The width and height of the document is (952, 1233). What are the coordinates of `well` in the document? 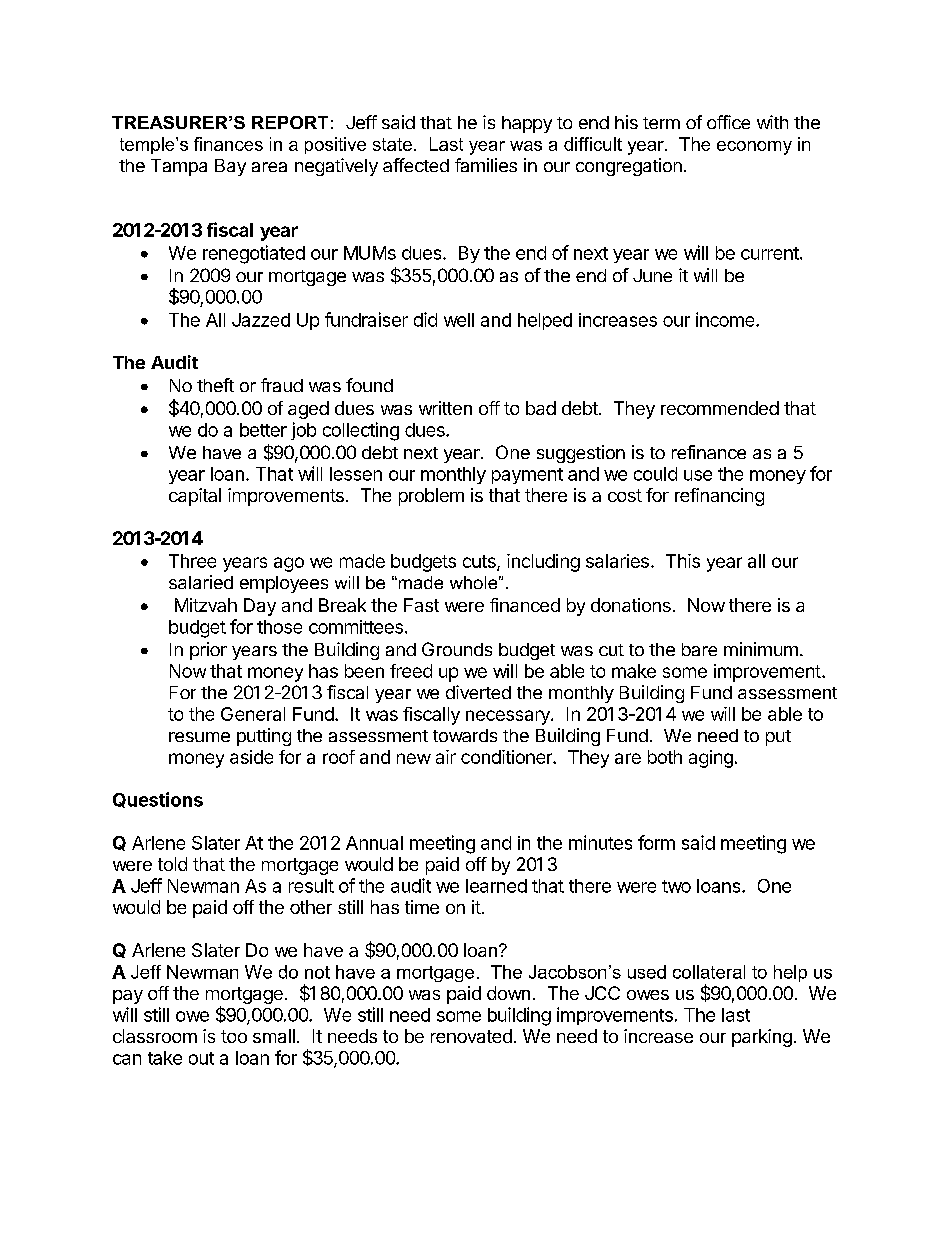 It's located at (459, 320).
